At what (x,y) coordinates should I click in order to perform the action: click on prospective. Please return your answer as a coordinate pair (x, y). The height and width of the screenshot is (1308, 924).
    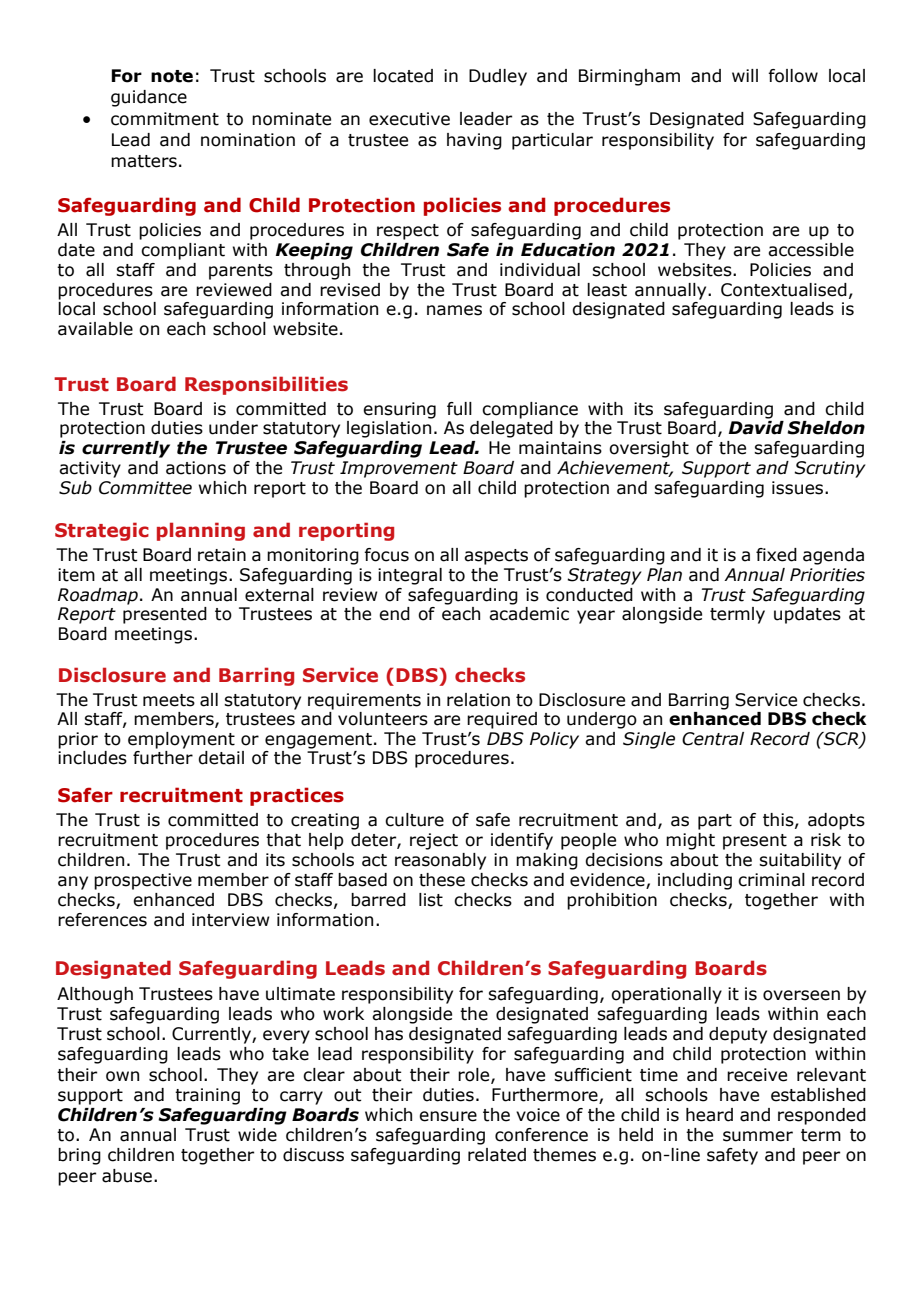
    Looking at the image, I should click on (143, 881).
